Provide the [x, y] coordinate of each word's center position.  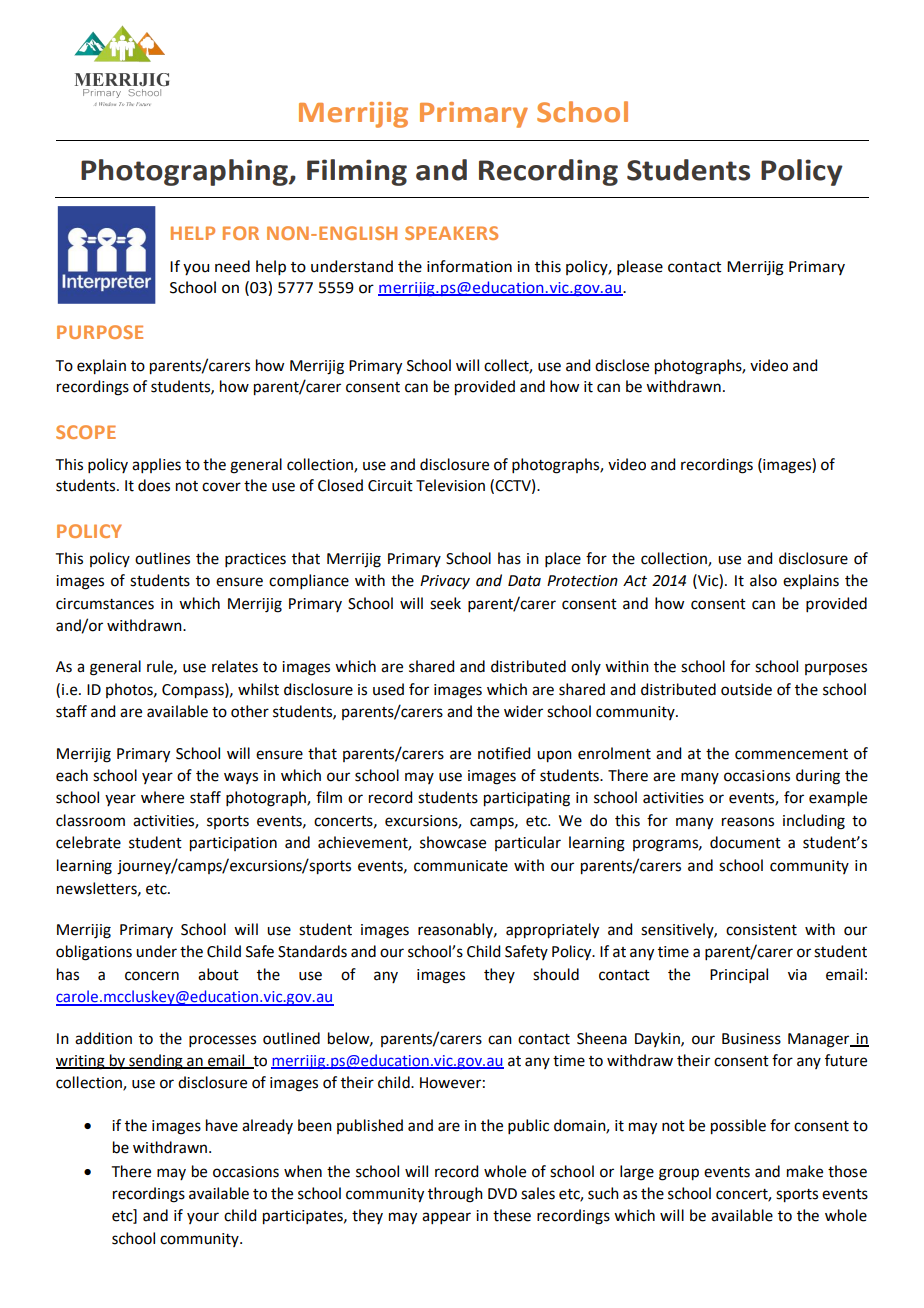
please [640, 268]
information [469, 266]
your [203, 1218]
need [232, 266]
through [455, 1195]
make [805, 1171]
